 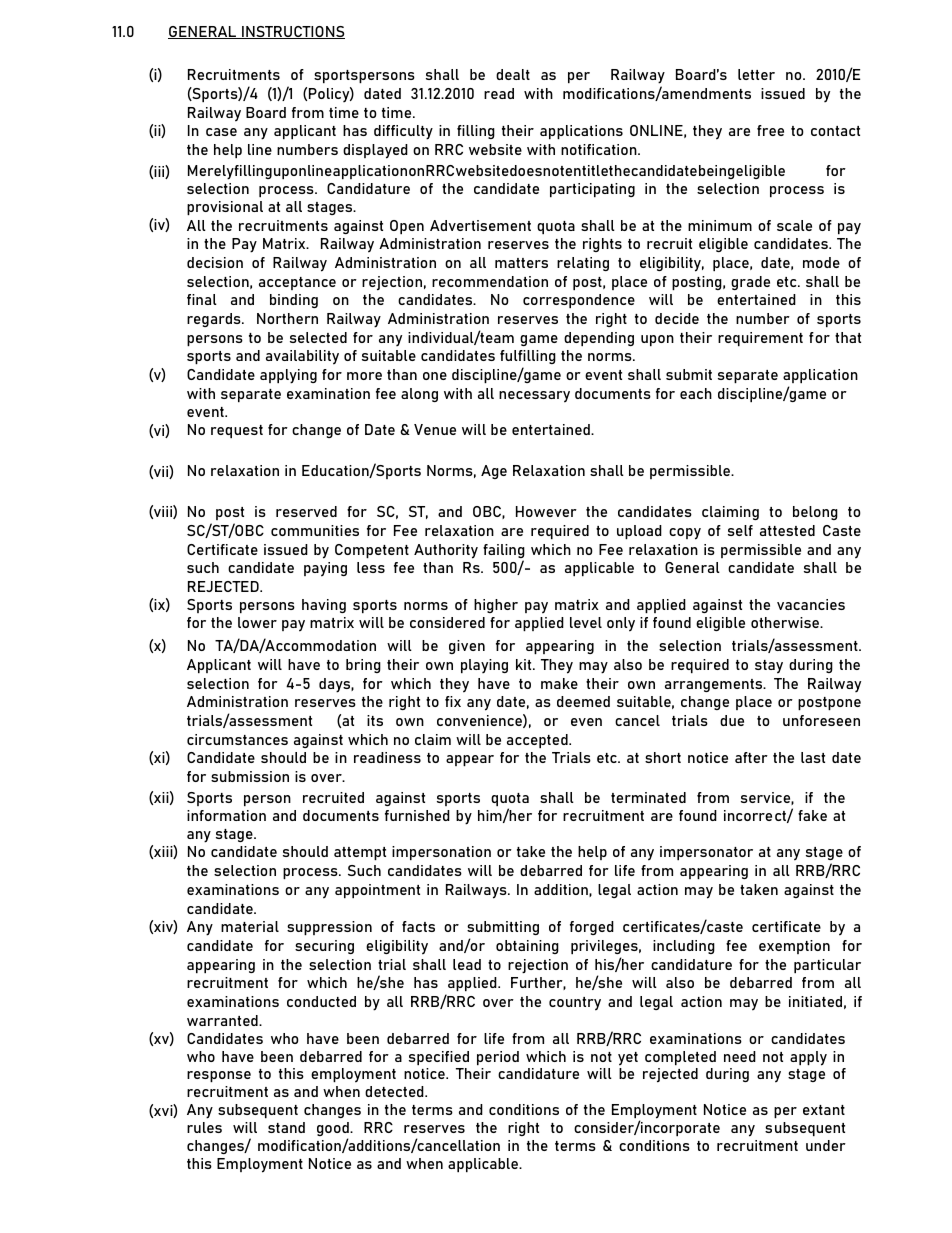 I want to click on stand, so click(x=286, y=1127).
